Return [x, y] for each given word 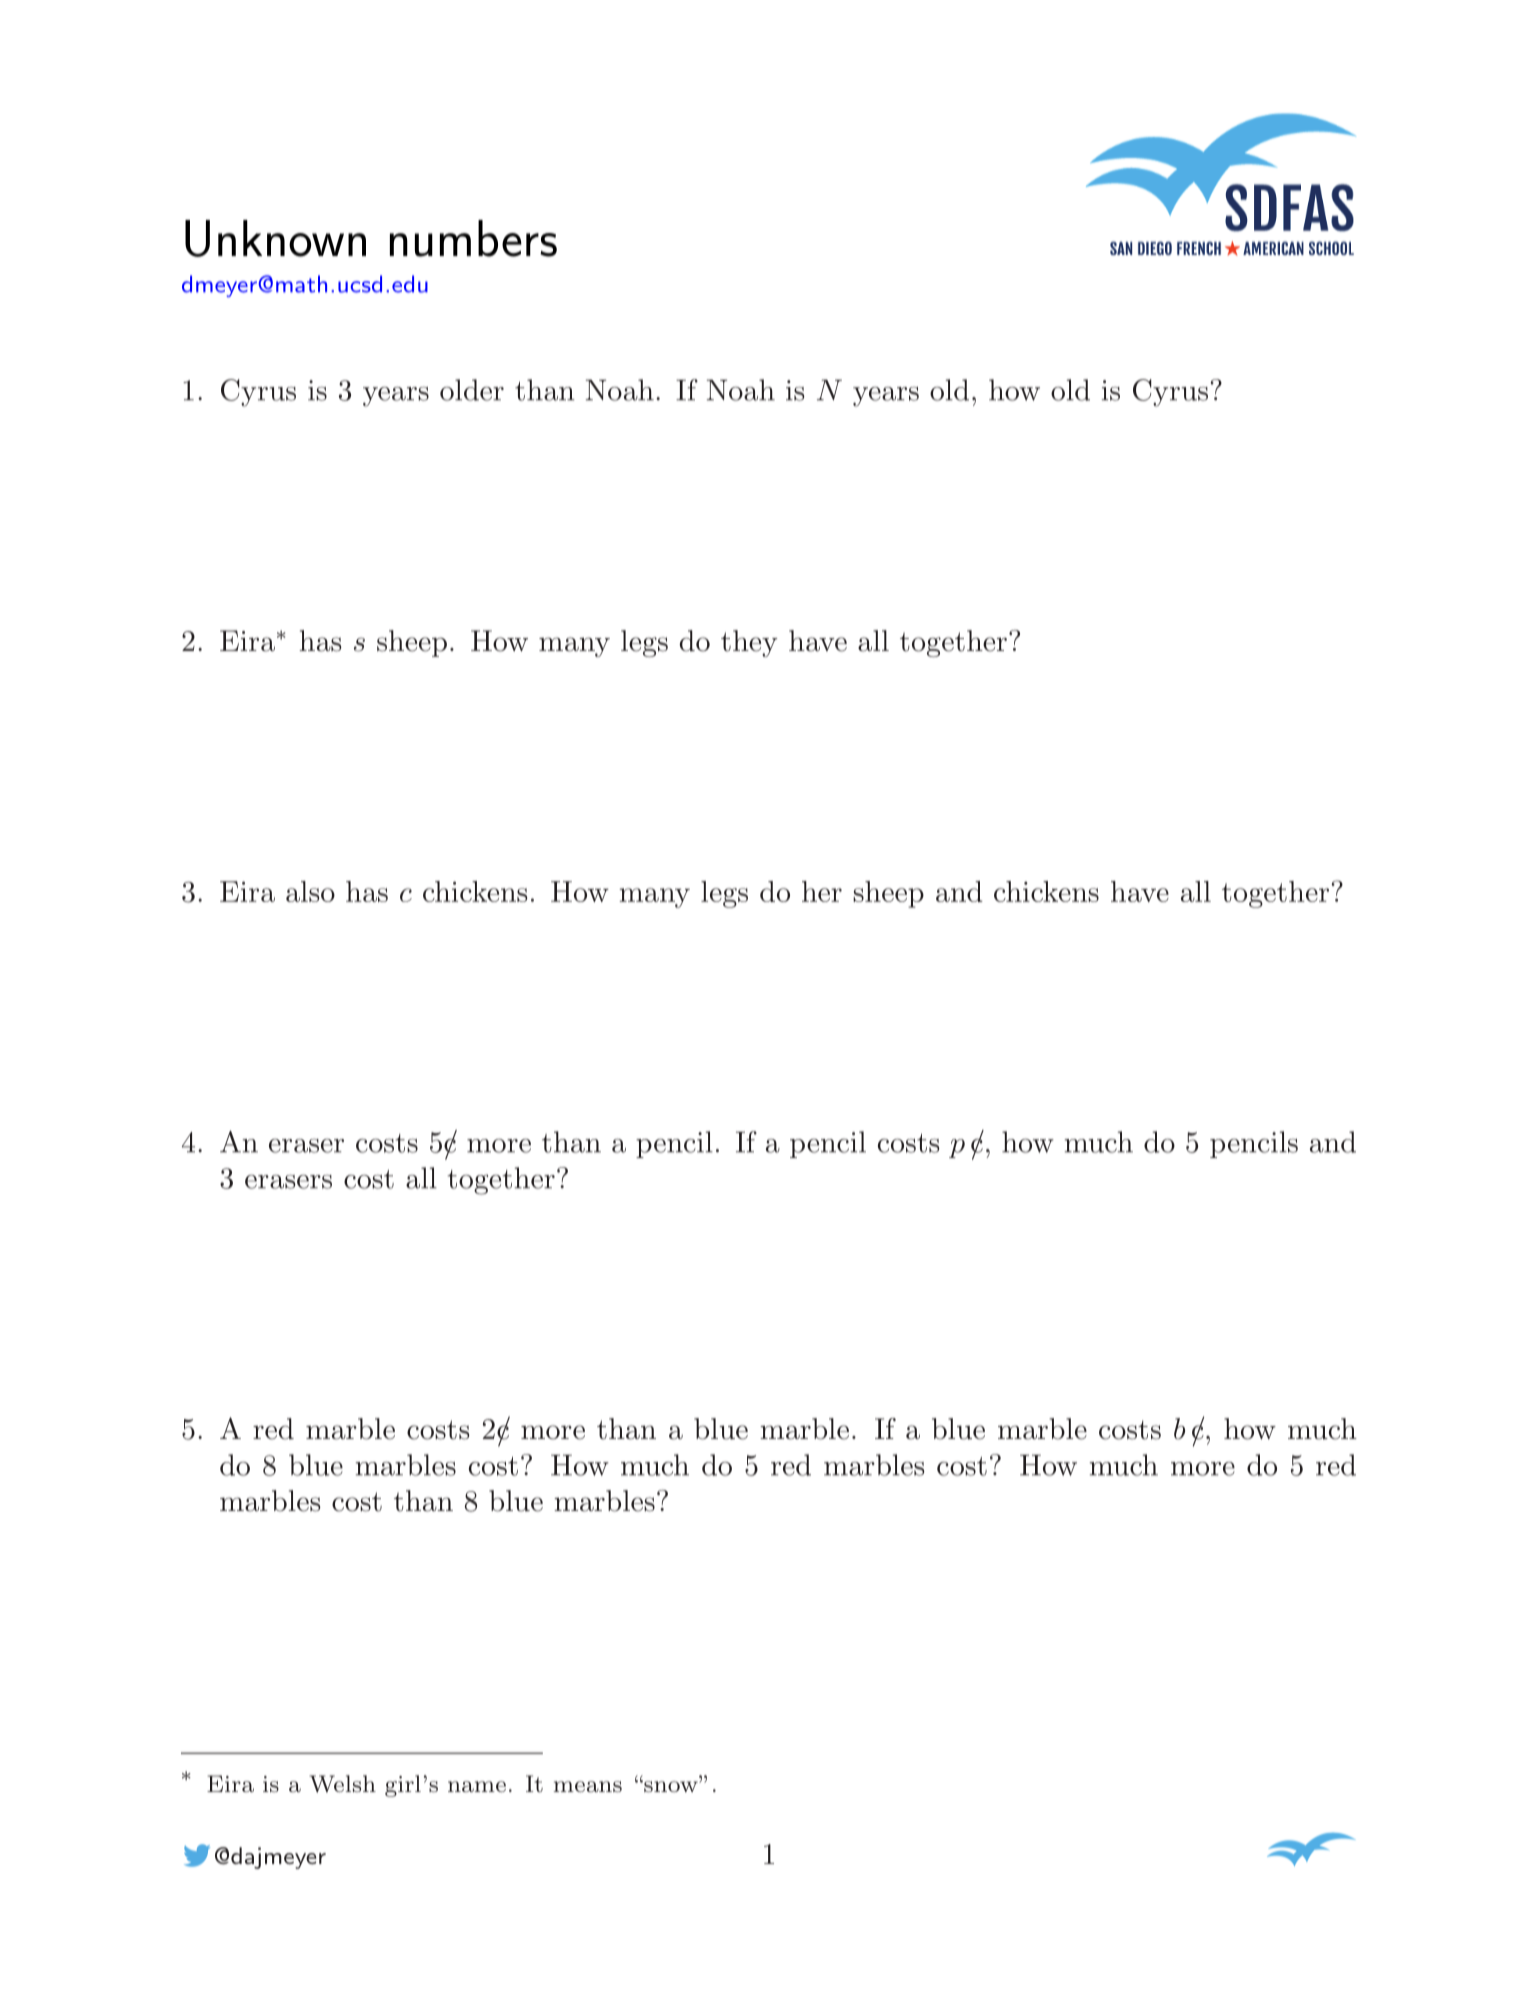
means [588, 1786]
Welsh [343, 1784]
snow [671, 1786]
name [477, 1786]
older [472, 390]
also [310, 891]
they [749, 643]
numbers [473, 238]
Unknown [275, 238]
